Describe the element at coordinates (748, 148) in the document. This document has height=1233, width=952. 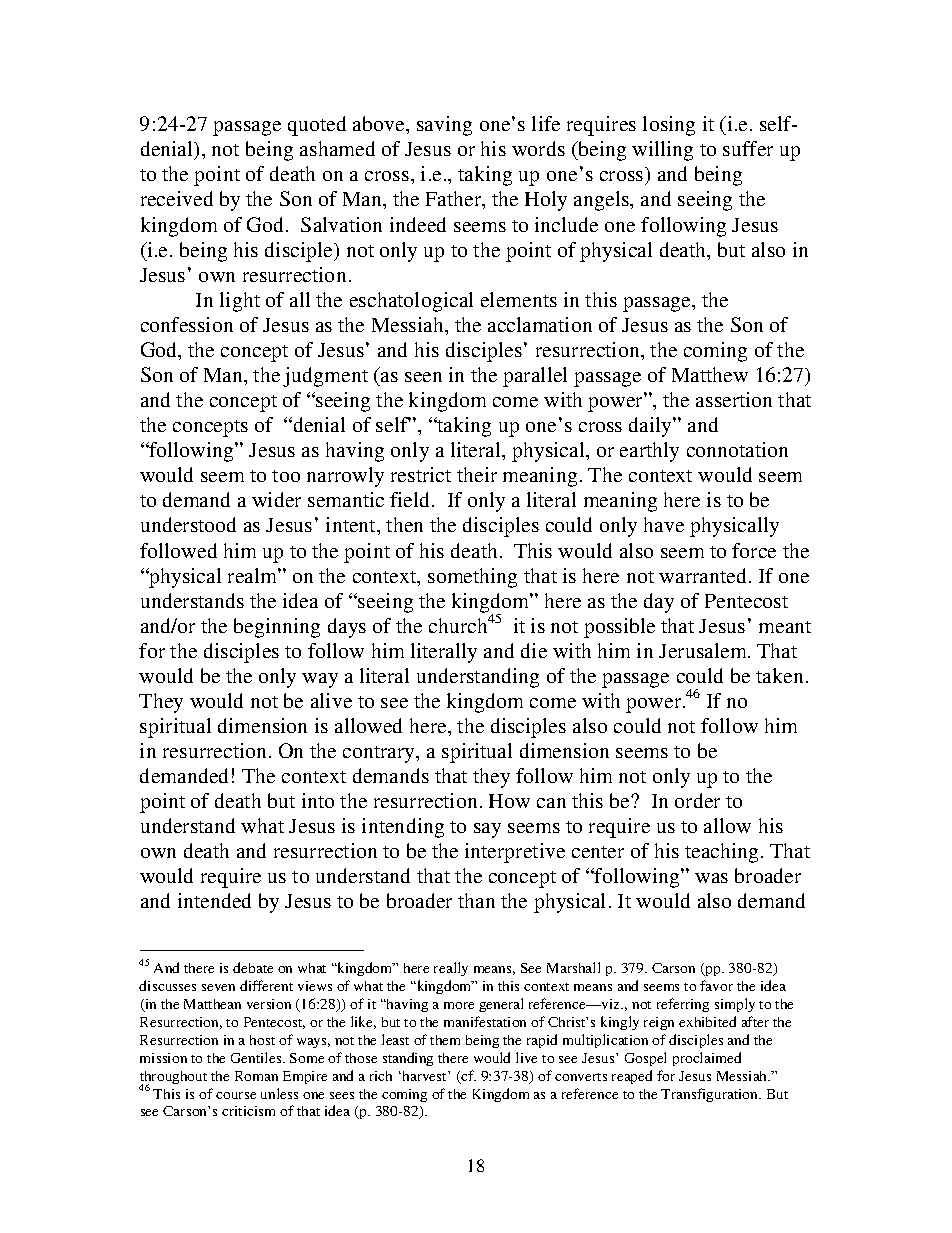
I see `suffer` at that location.
